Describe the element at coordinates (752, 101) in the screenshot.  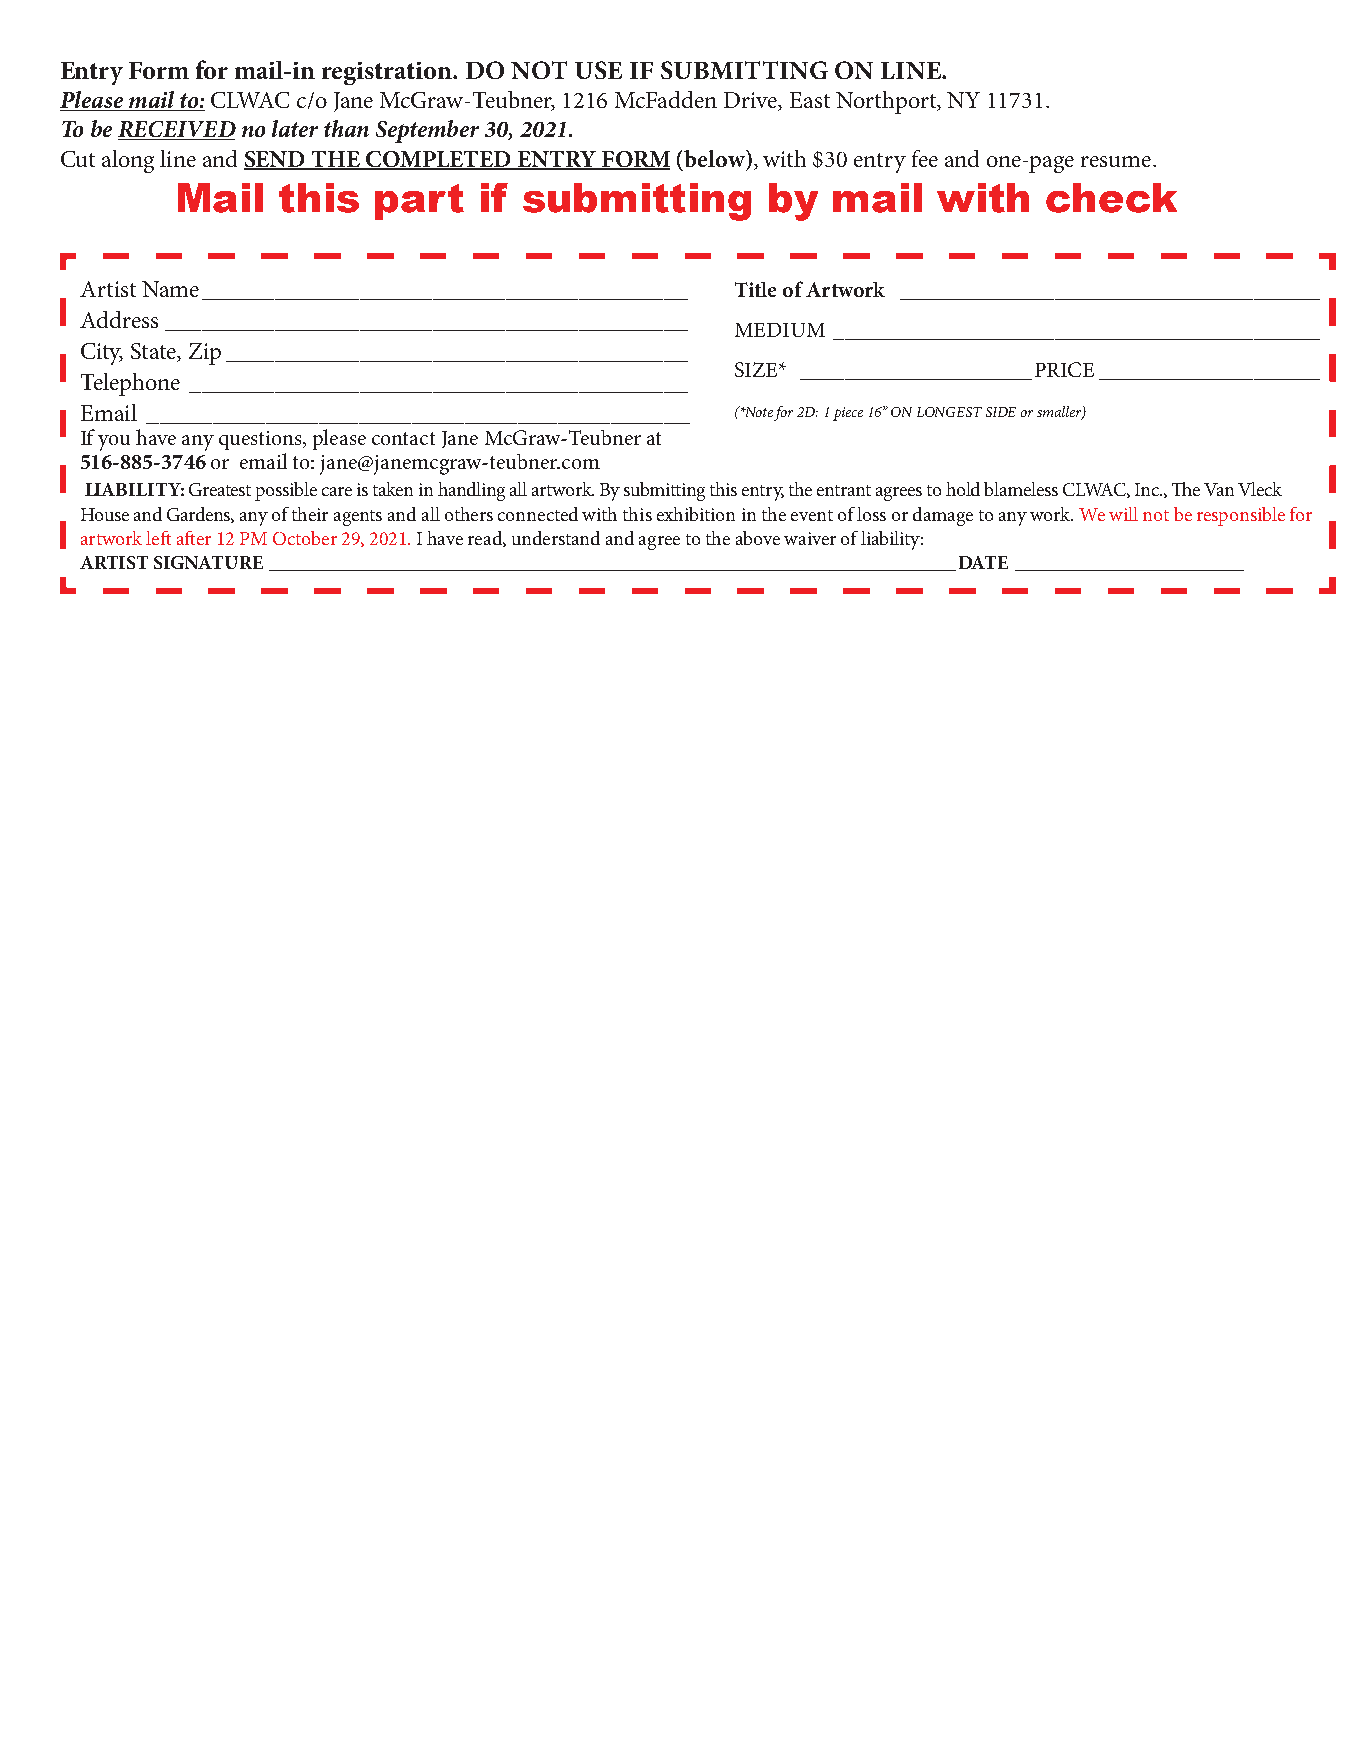
I see `Drive` at that location.
